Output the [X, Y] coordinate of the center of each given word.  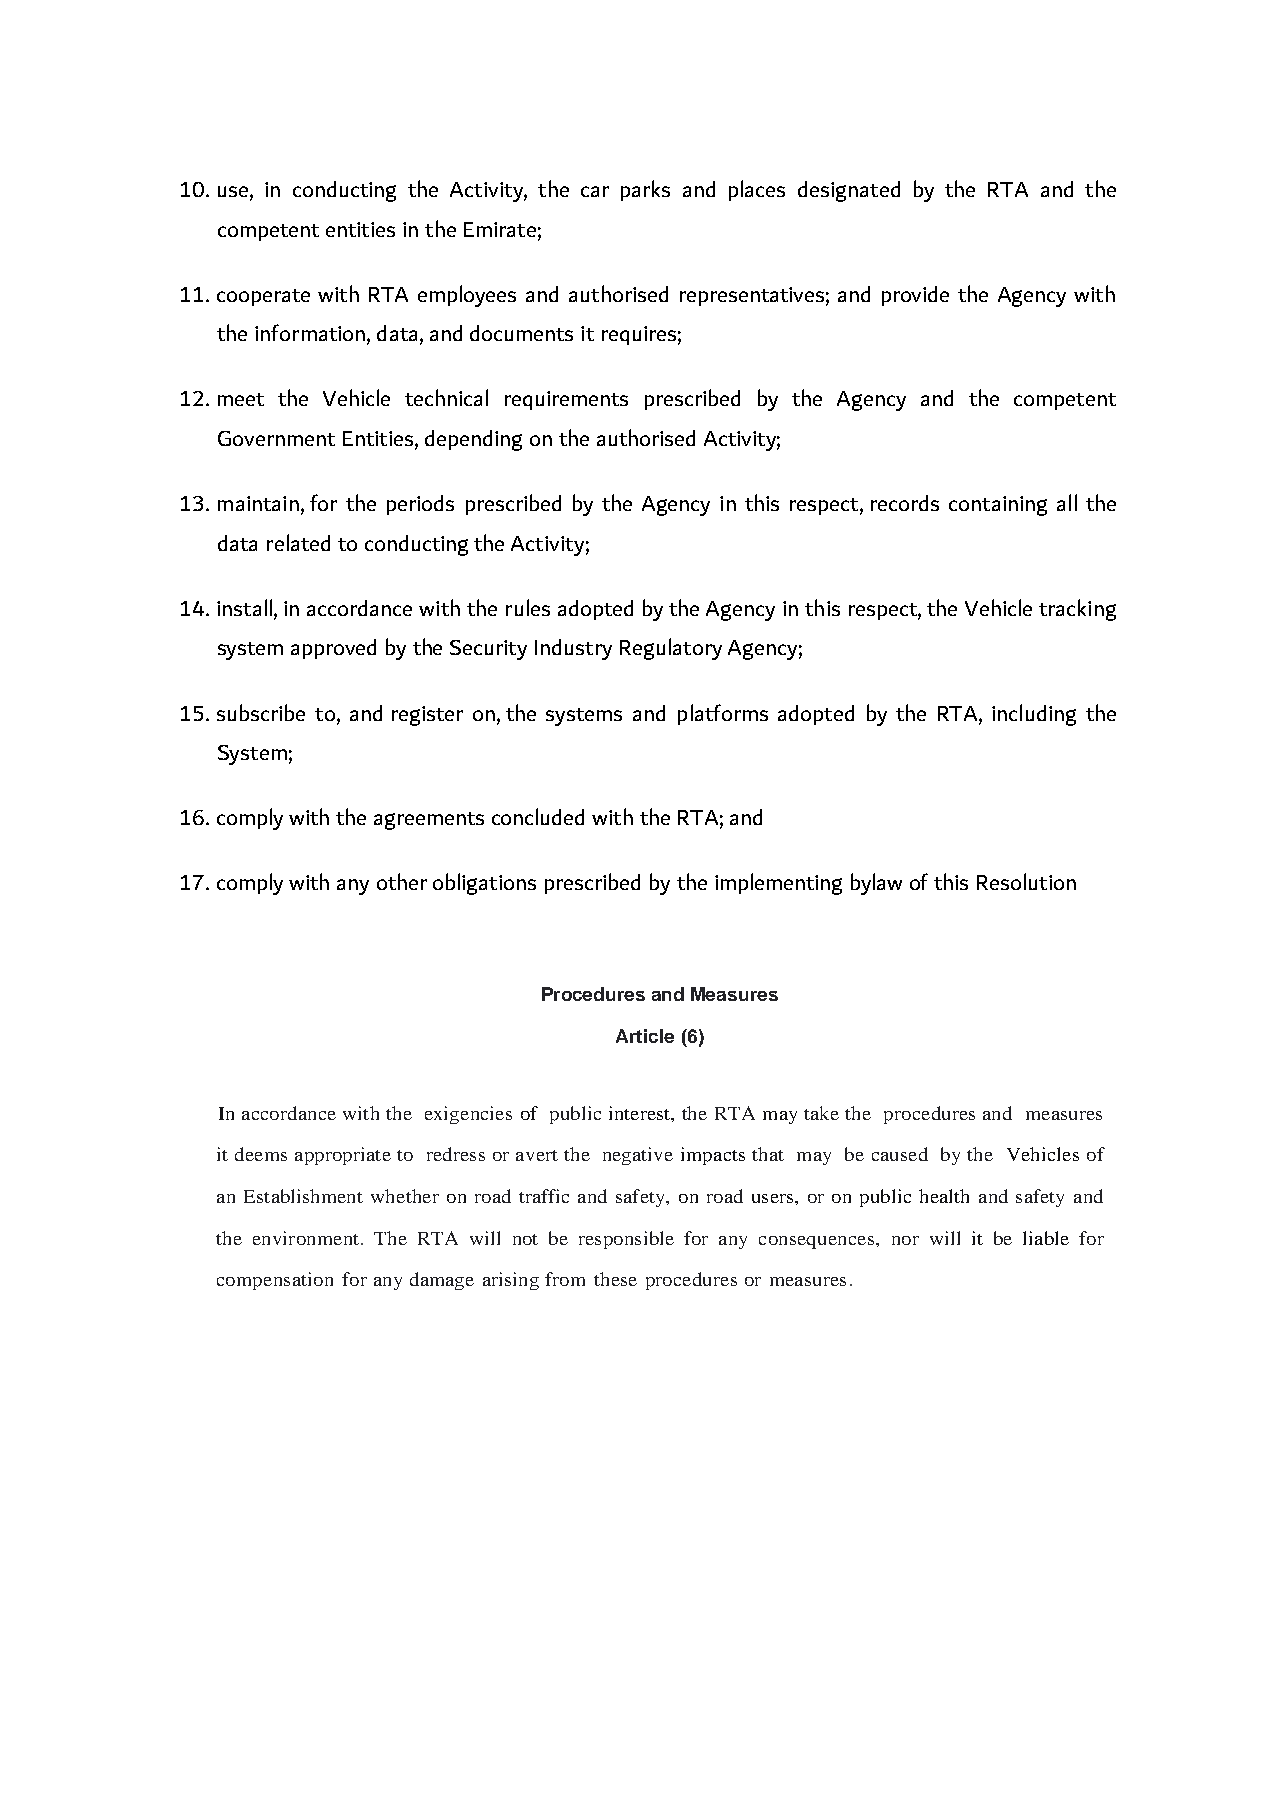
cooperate [263, 297]
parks [645, 190]
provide [915, 296]
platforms [723, 714]
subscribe [261, 712]
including [1034, 715]
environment [306, 1238]
